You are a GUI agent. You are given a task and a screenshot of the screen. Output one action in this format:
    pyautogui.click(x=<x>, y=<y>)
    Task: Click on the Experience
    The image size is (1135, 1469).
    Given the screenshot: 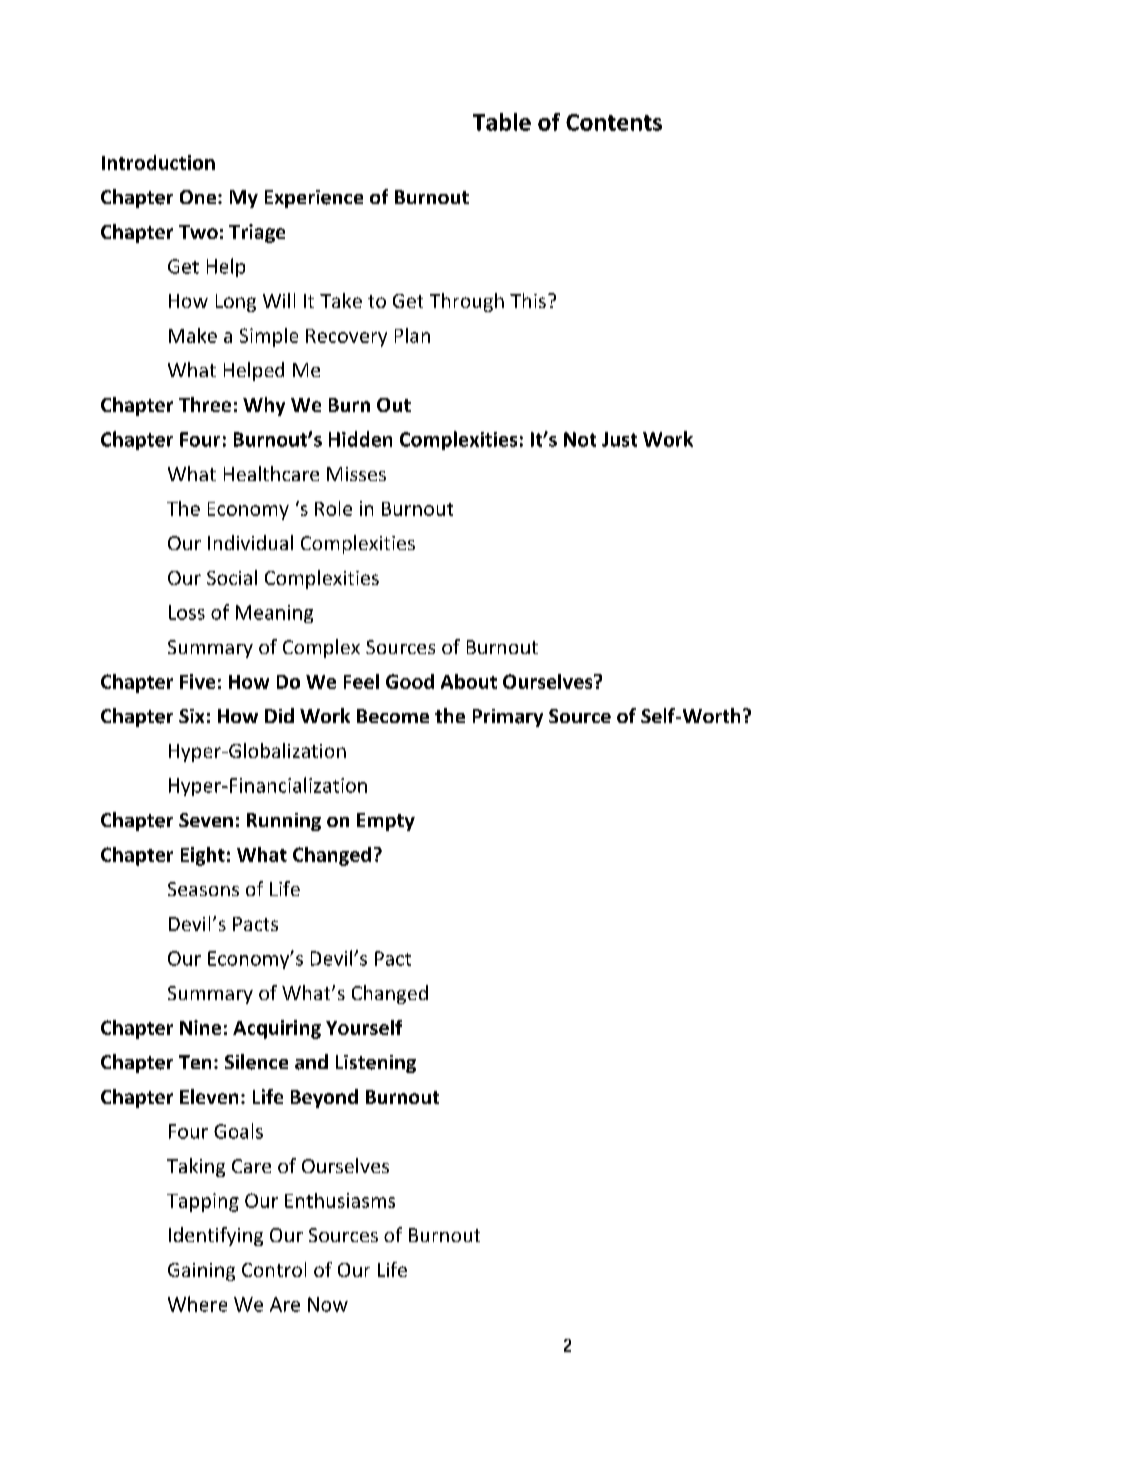 What is the action you would take?
    pyautogui.click(x=314, y=199)
